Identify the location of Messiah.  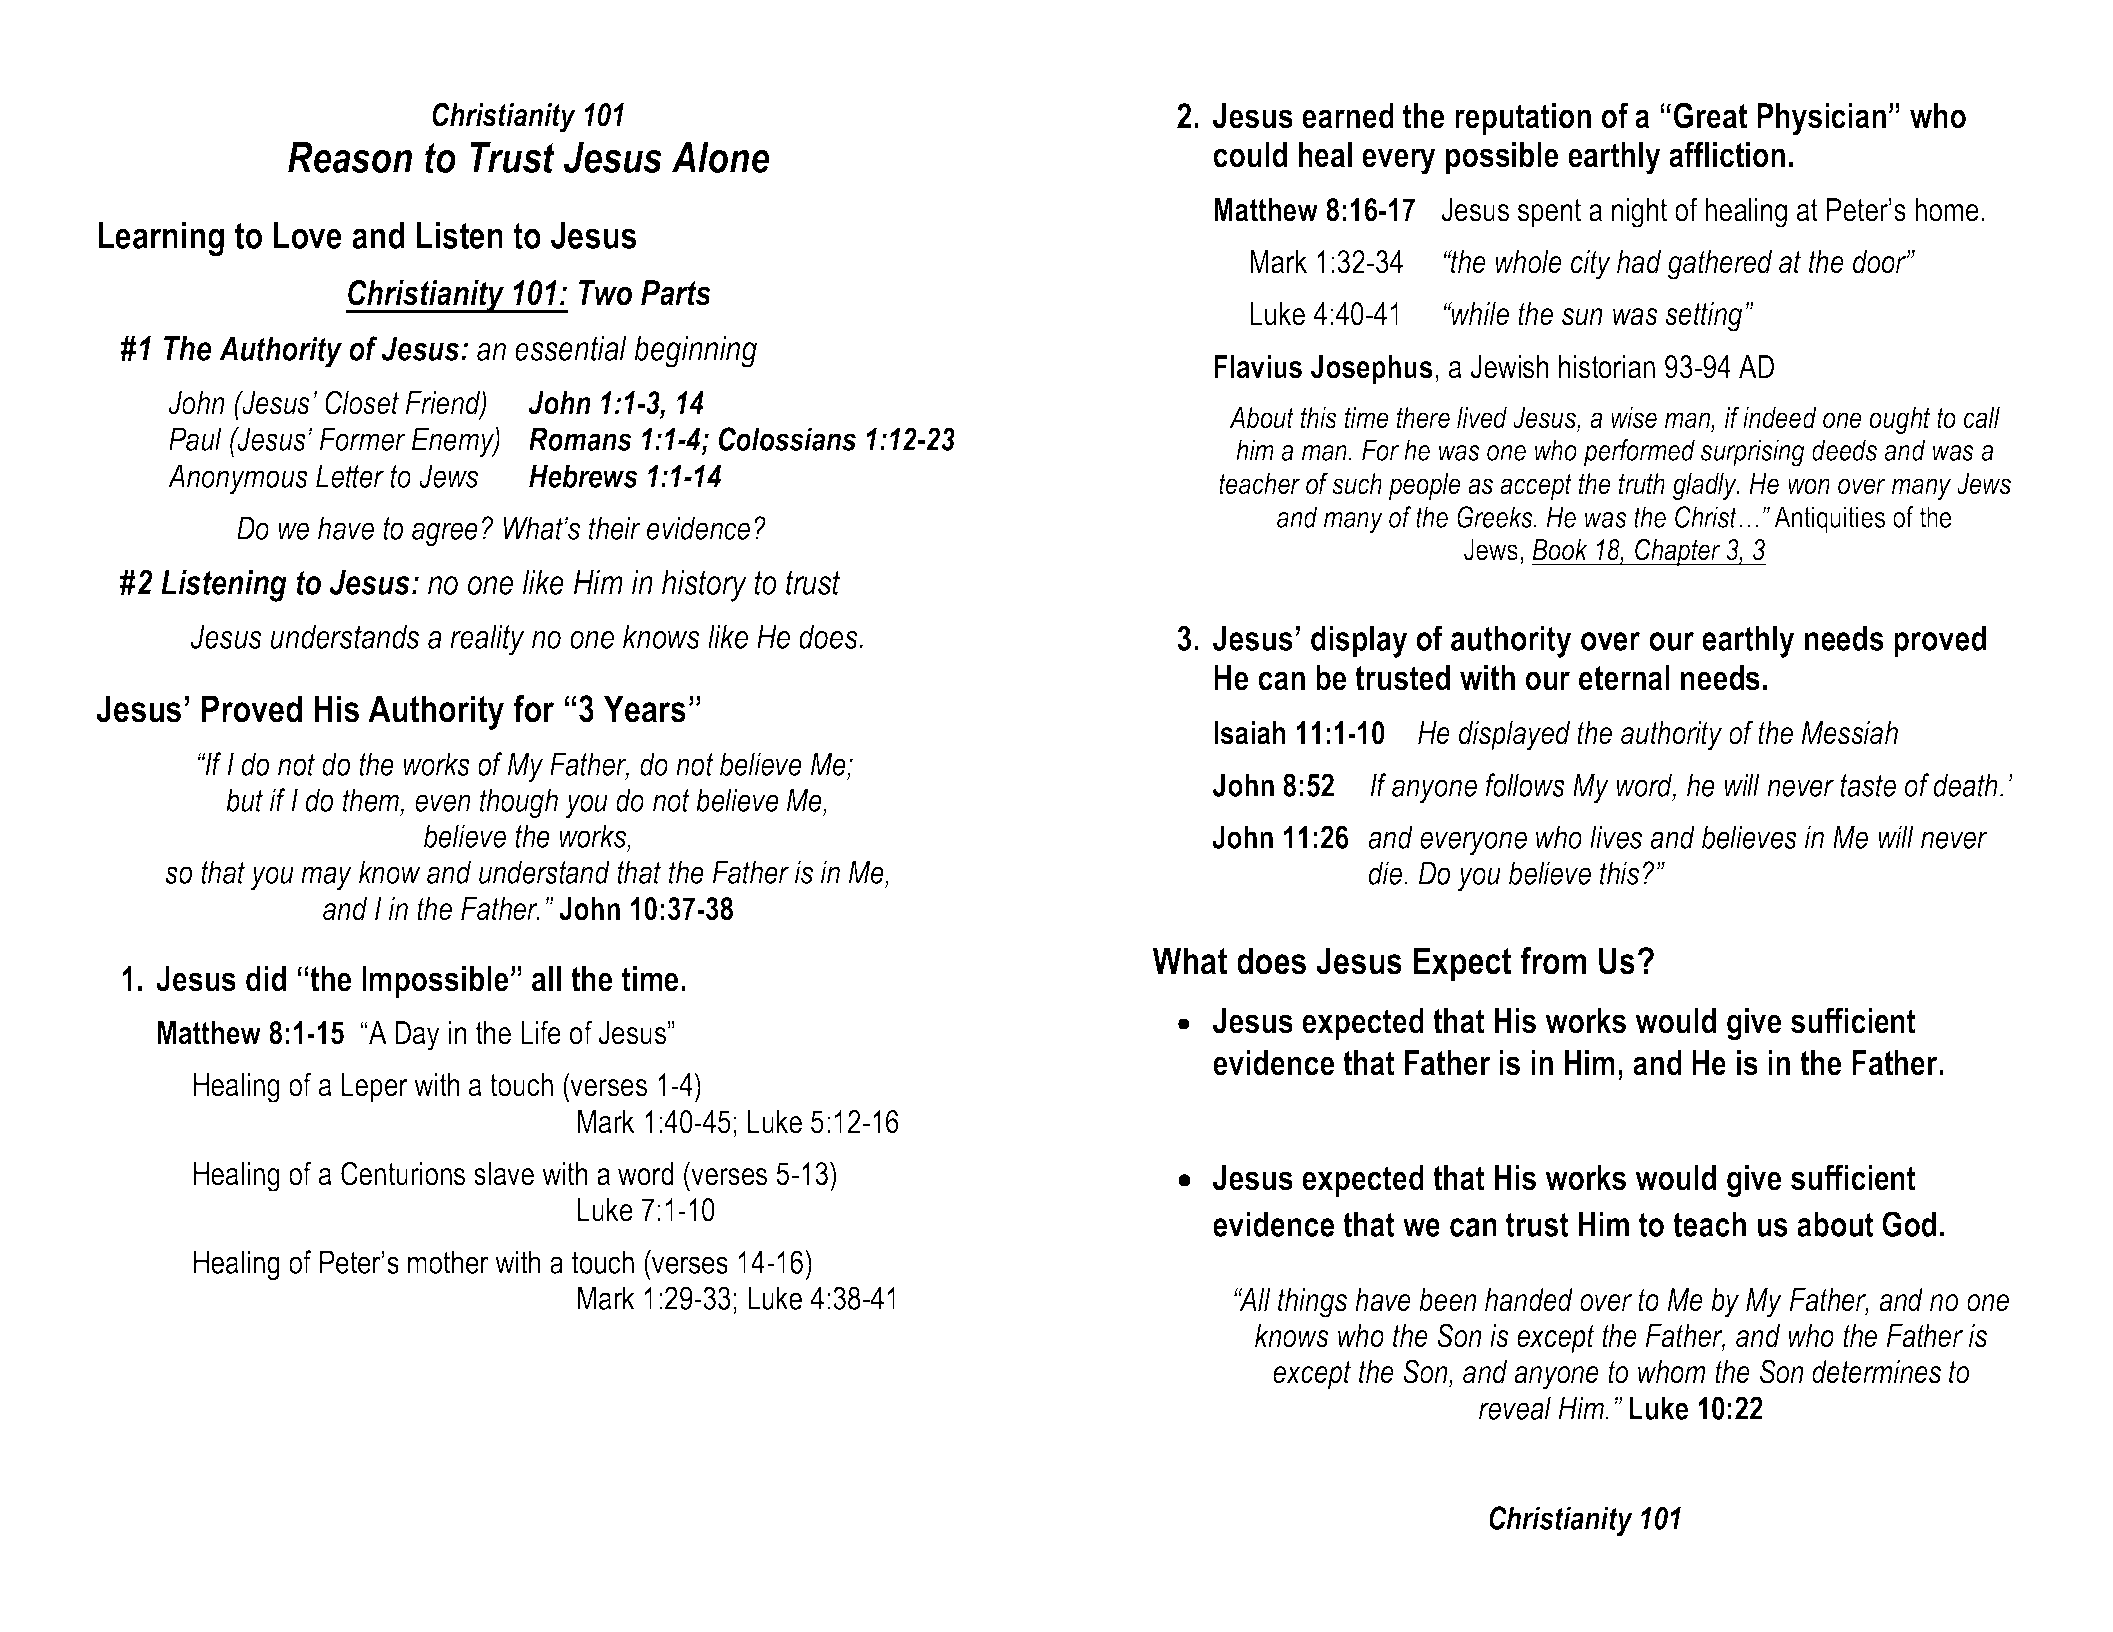
(1849, 733).
